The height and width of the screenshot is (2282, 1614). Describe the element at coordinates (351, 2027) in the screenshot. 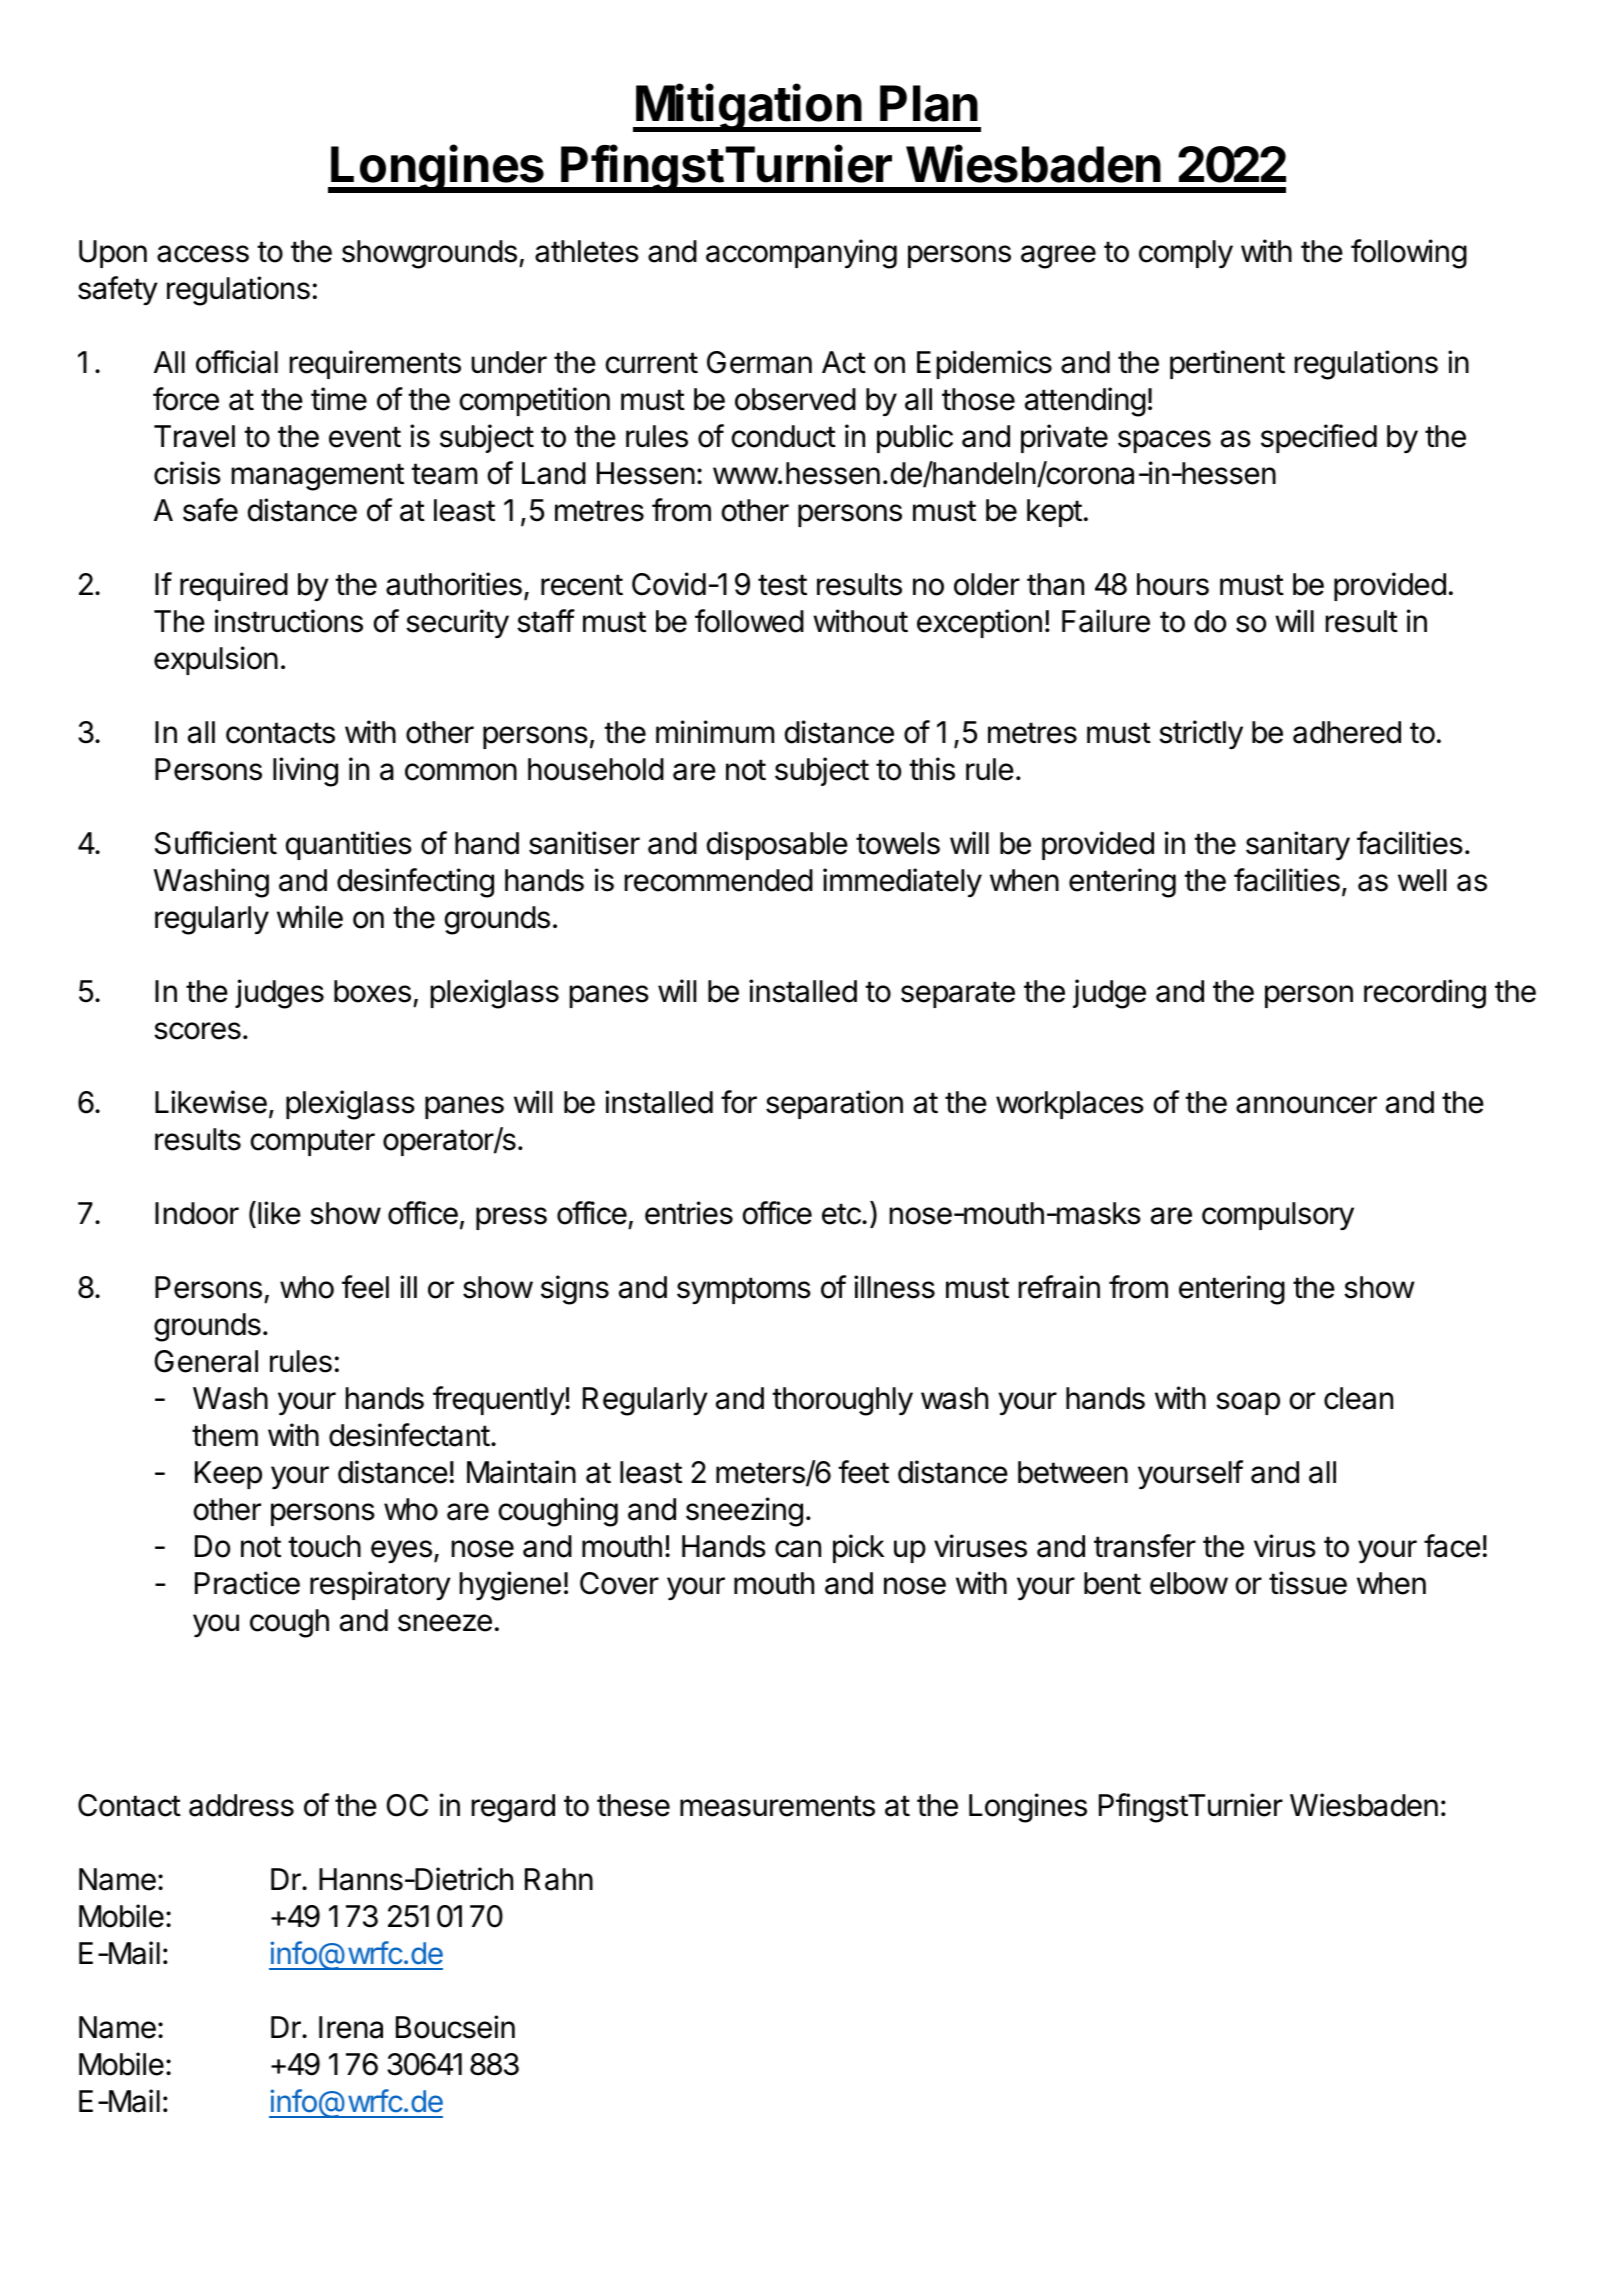

I see `Irena` at that location.
